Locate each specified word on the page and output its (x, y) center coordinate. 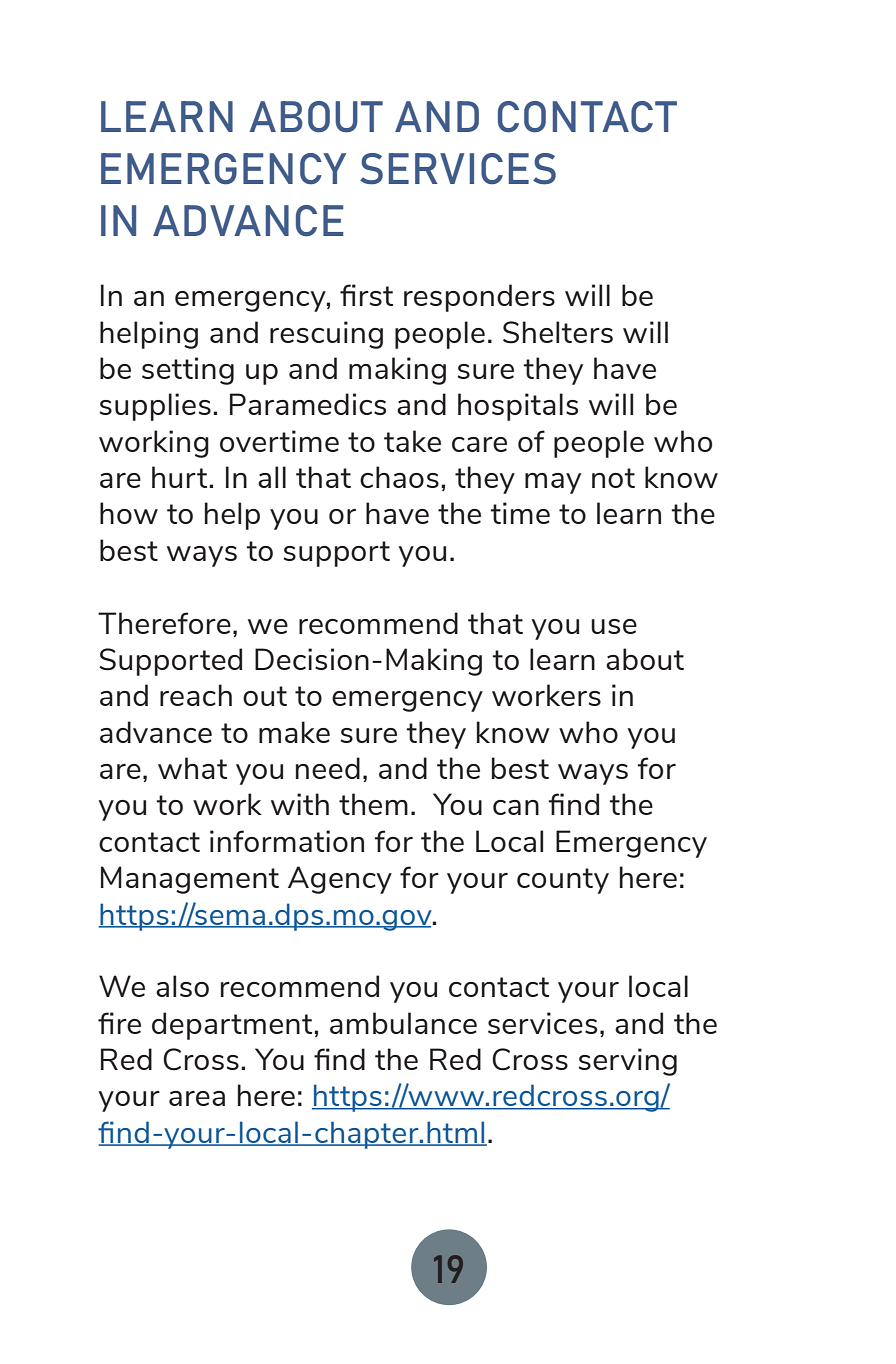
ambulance (403, 1023)
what (192, 768)
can (516, 807)
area (197, 1098)
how (129, 513)
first (366, 295)
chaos (399, 477)
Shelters (558, 332)
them (373, 804)
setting (188, 371)
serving (628, 1062)
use (614, 626)
